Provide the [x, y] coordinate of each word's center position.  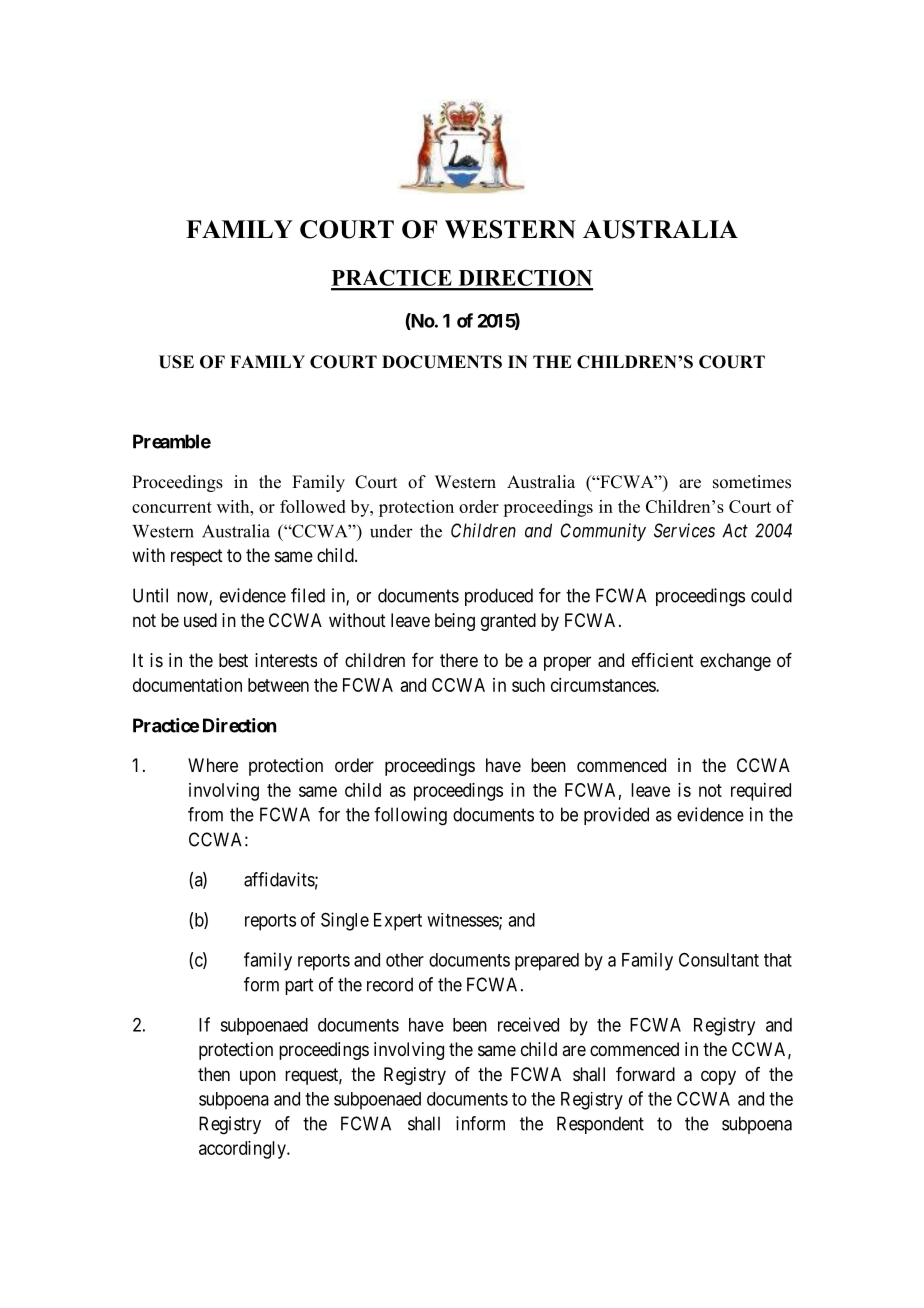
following [410, 816]
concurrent [172, 507]
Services [684, 530]
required [761, 792]
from [205, 814]
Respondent [600, 1125]
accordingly [243, 1150]
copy [718, 1077]
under [391, 531]
